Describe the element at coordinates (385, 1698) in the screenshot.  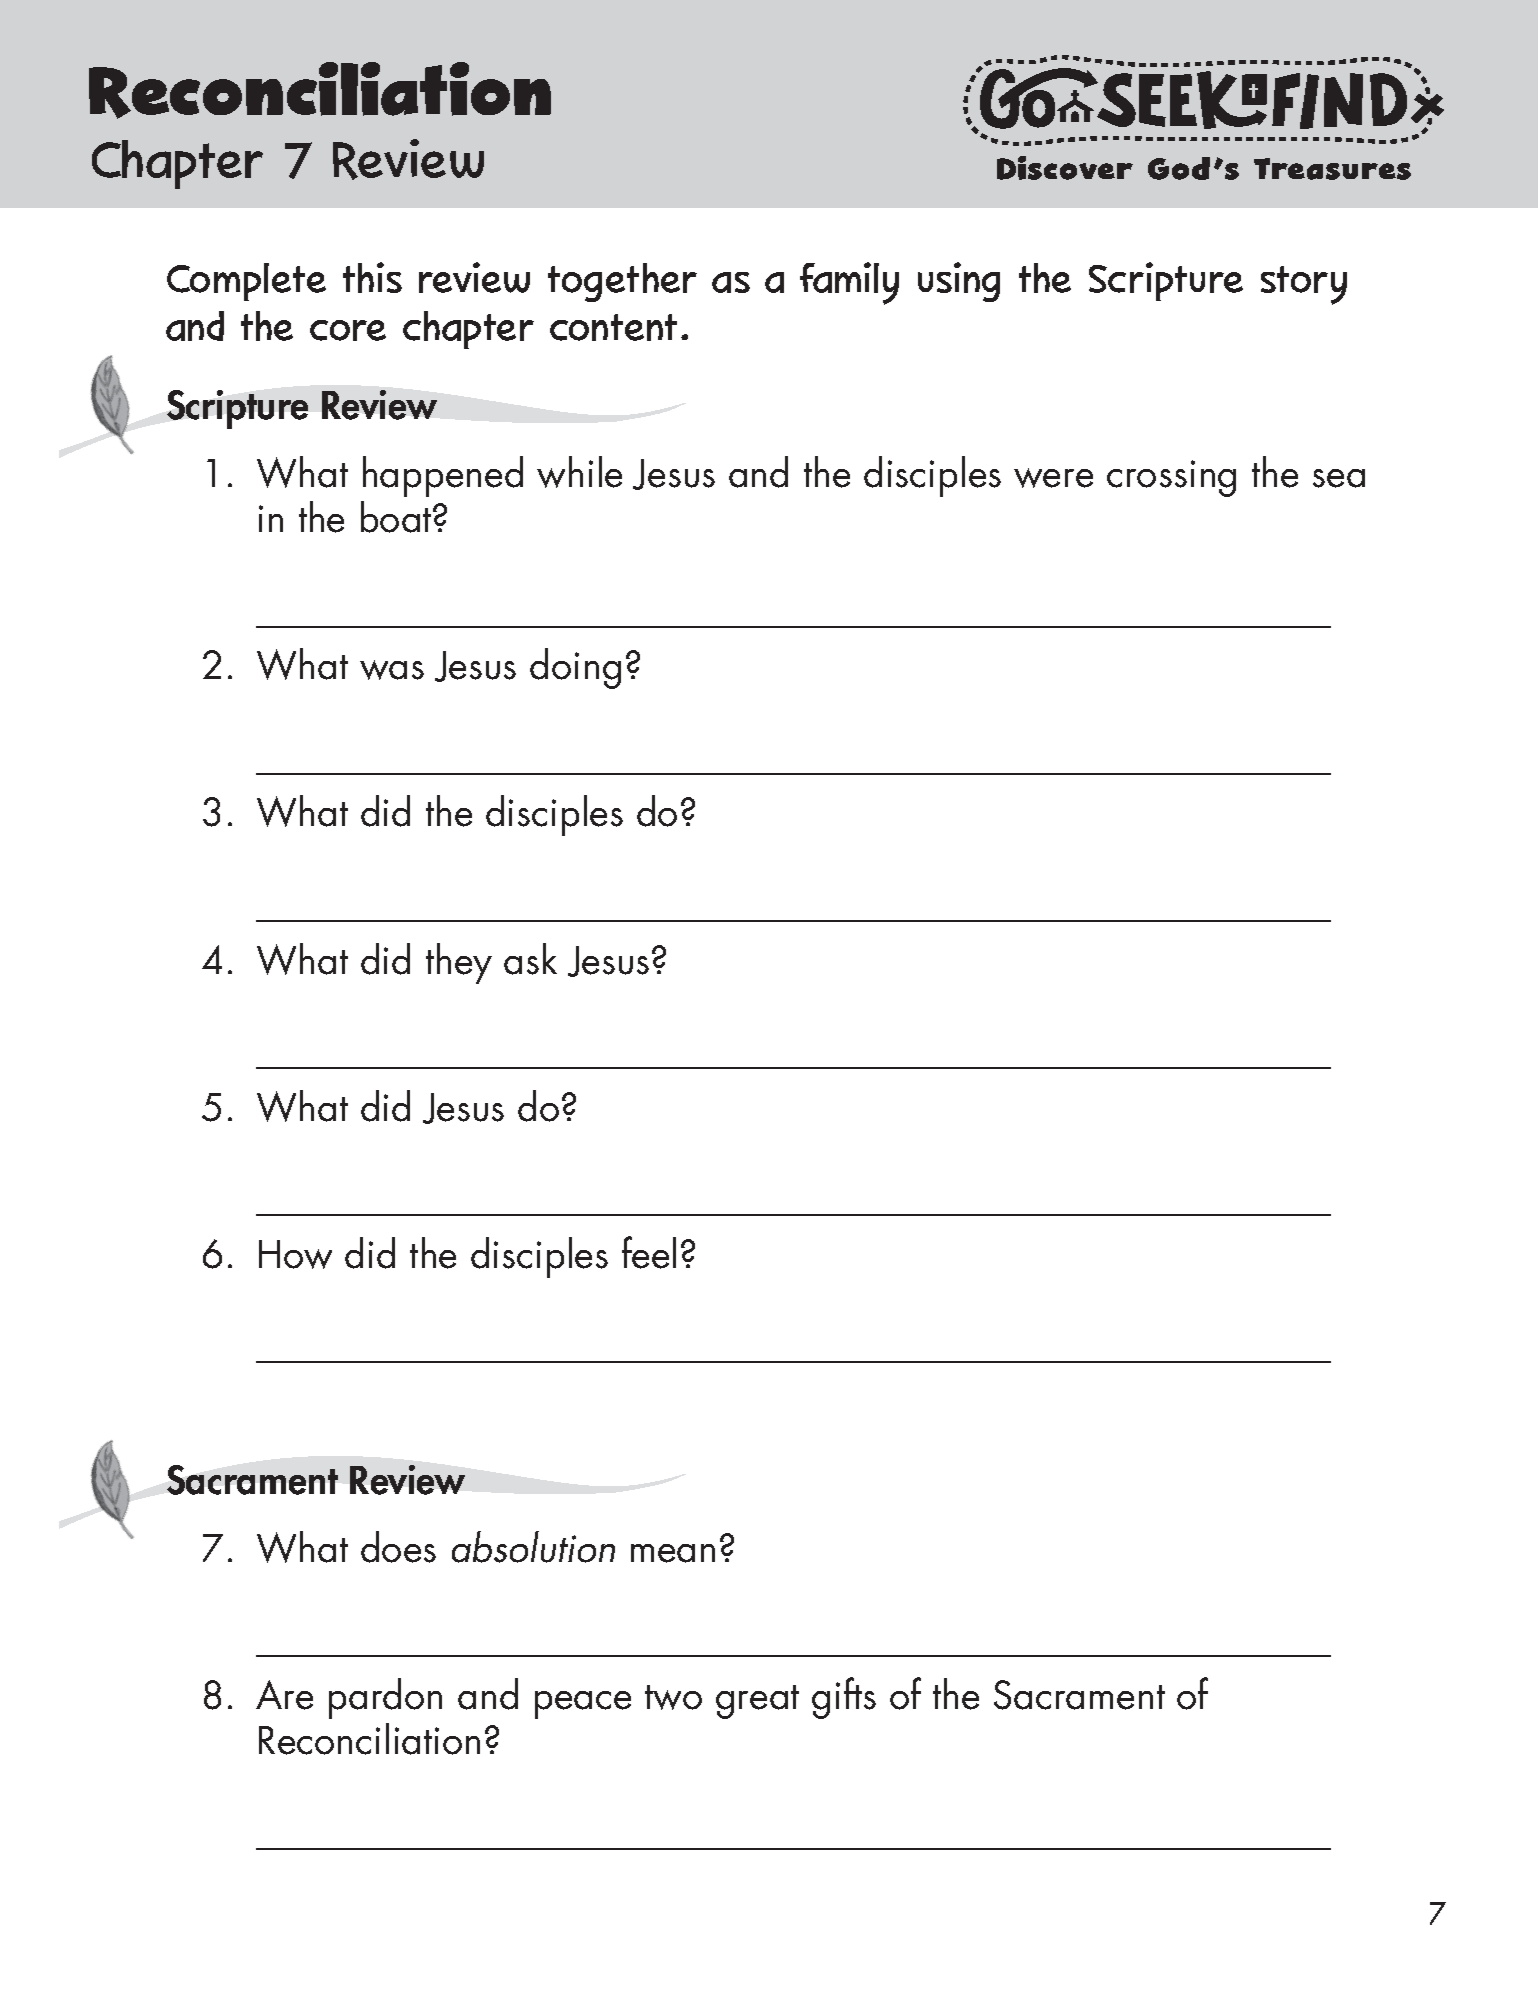
I see `pardon` at that location.
